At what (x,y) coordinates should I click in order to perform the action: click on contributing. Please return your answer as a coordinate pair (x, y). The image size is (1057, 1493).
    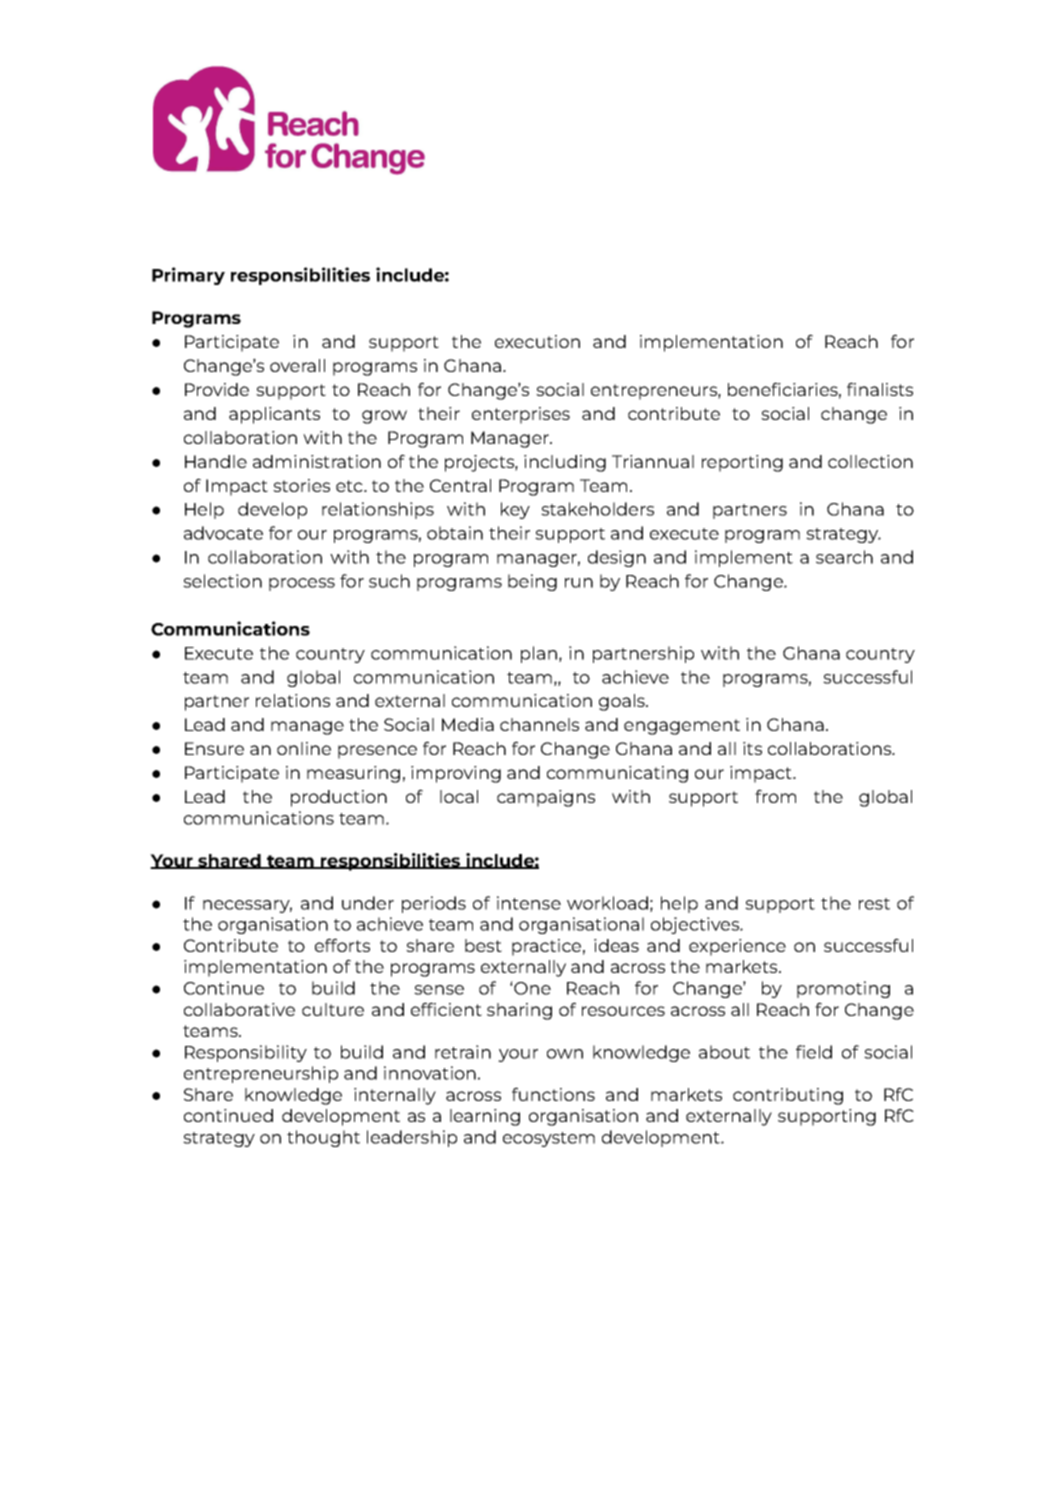
    Looking at the image, I should click on (788, 1096).
